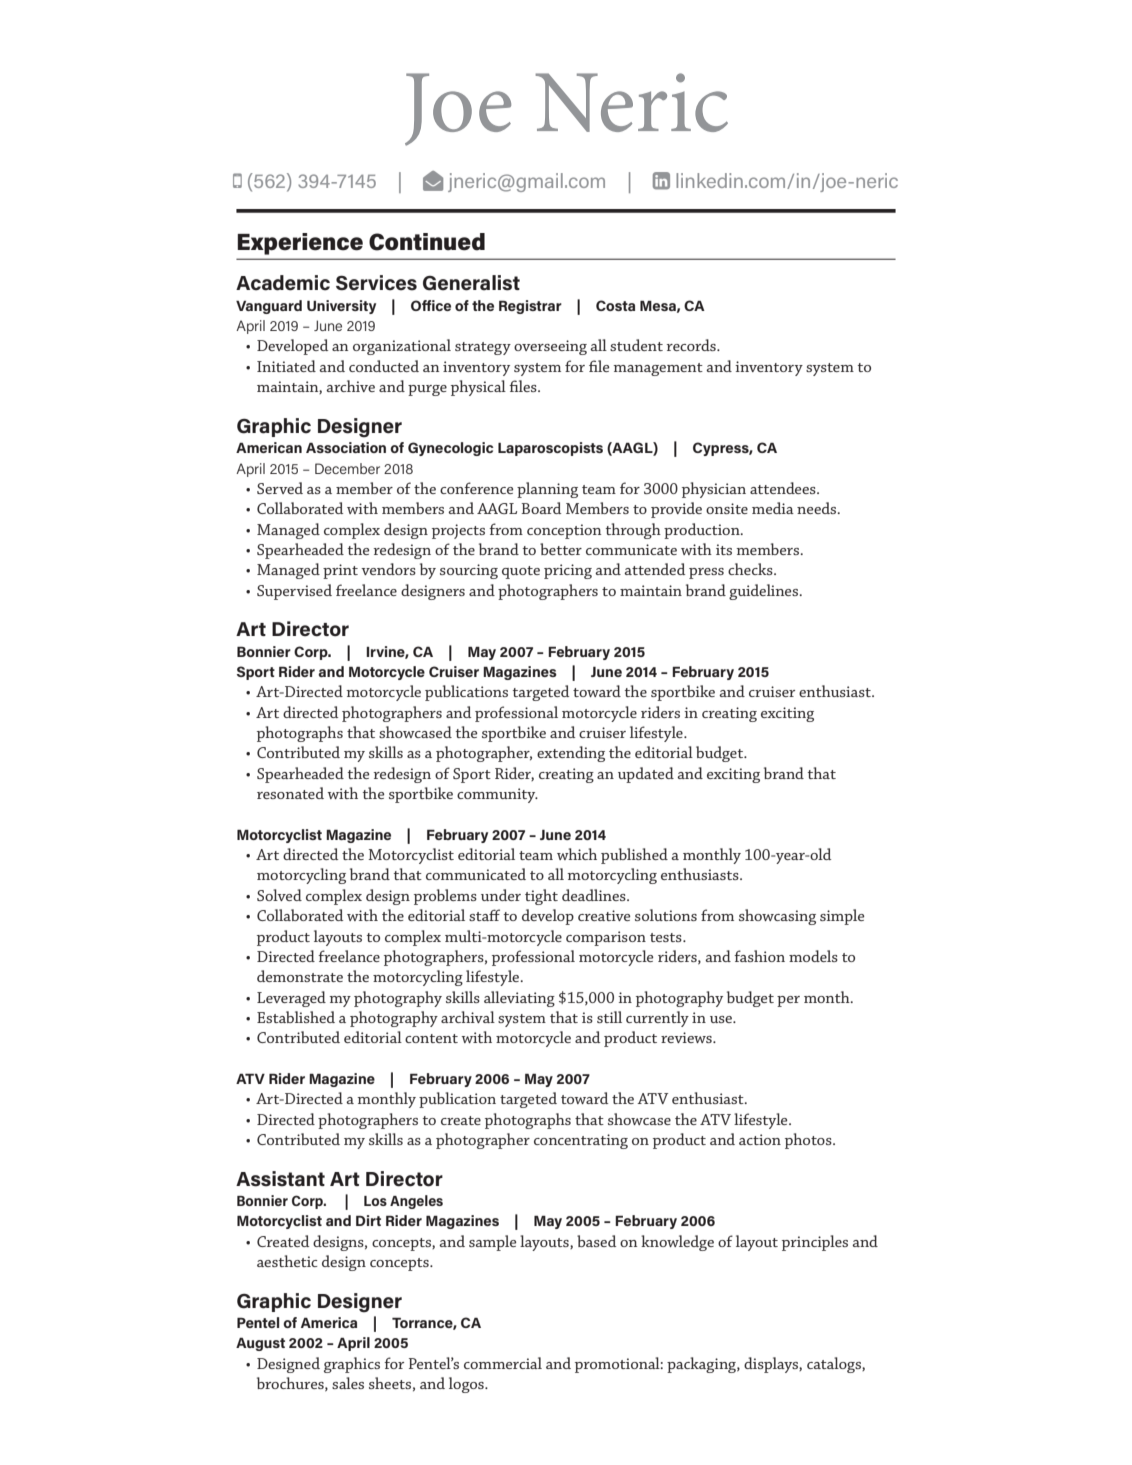 This screenshot has height=1465, width=1132. I want to click on showcasing, so click(777, 917).
